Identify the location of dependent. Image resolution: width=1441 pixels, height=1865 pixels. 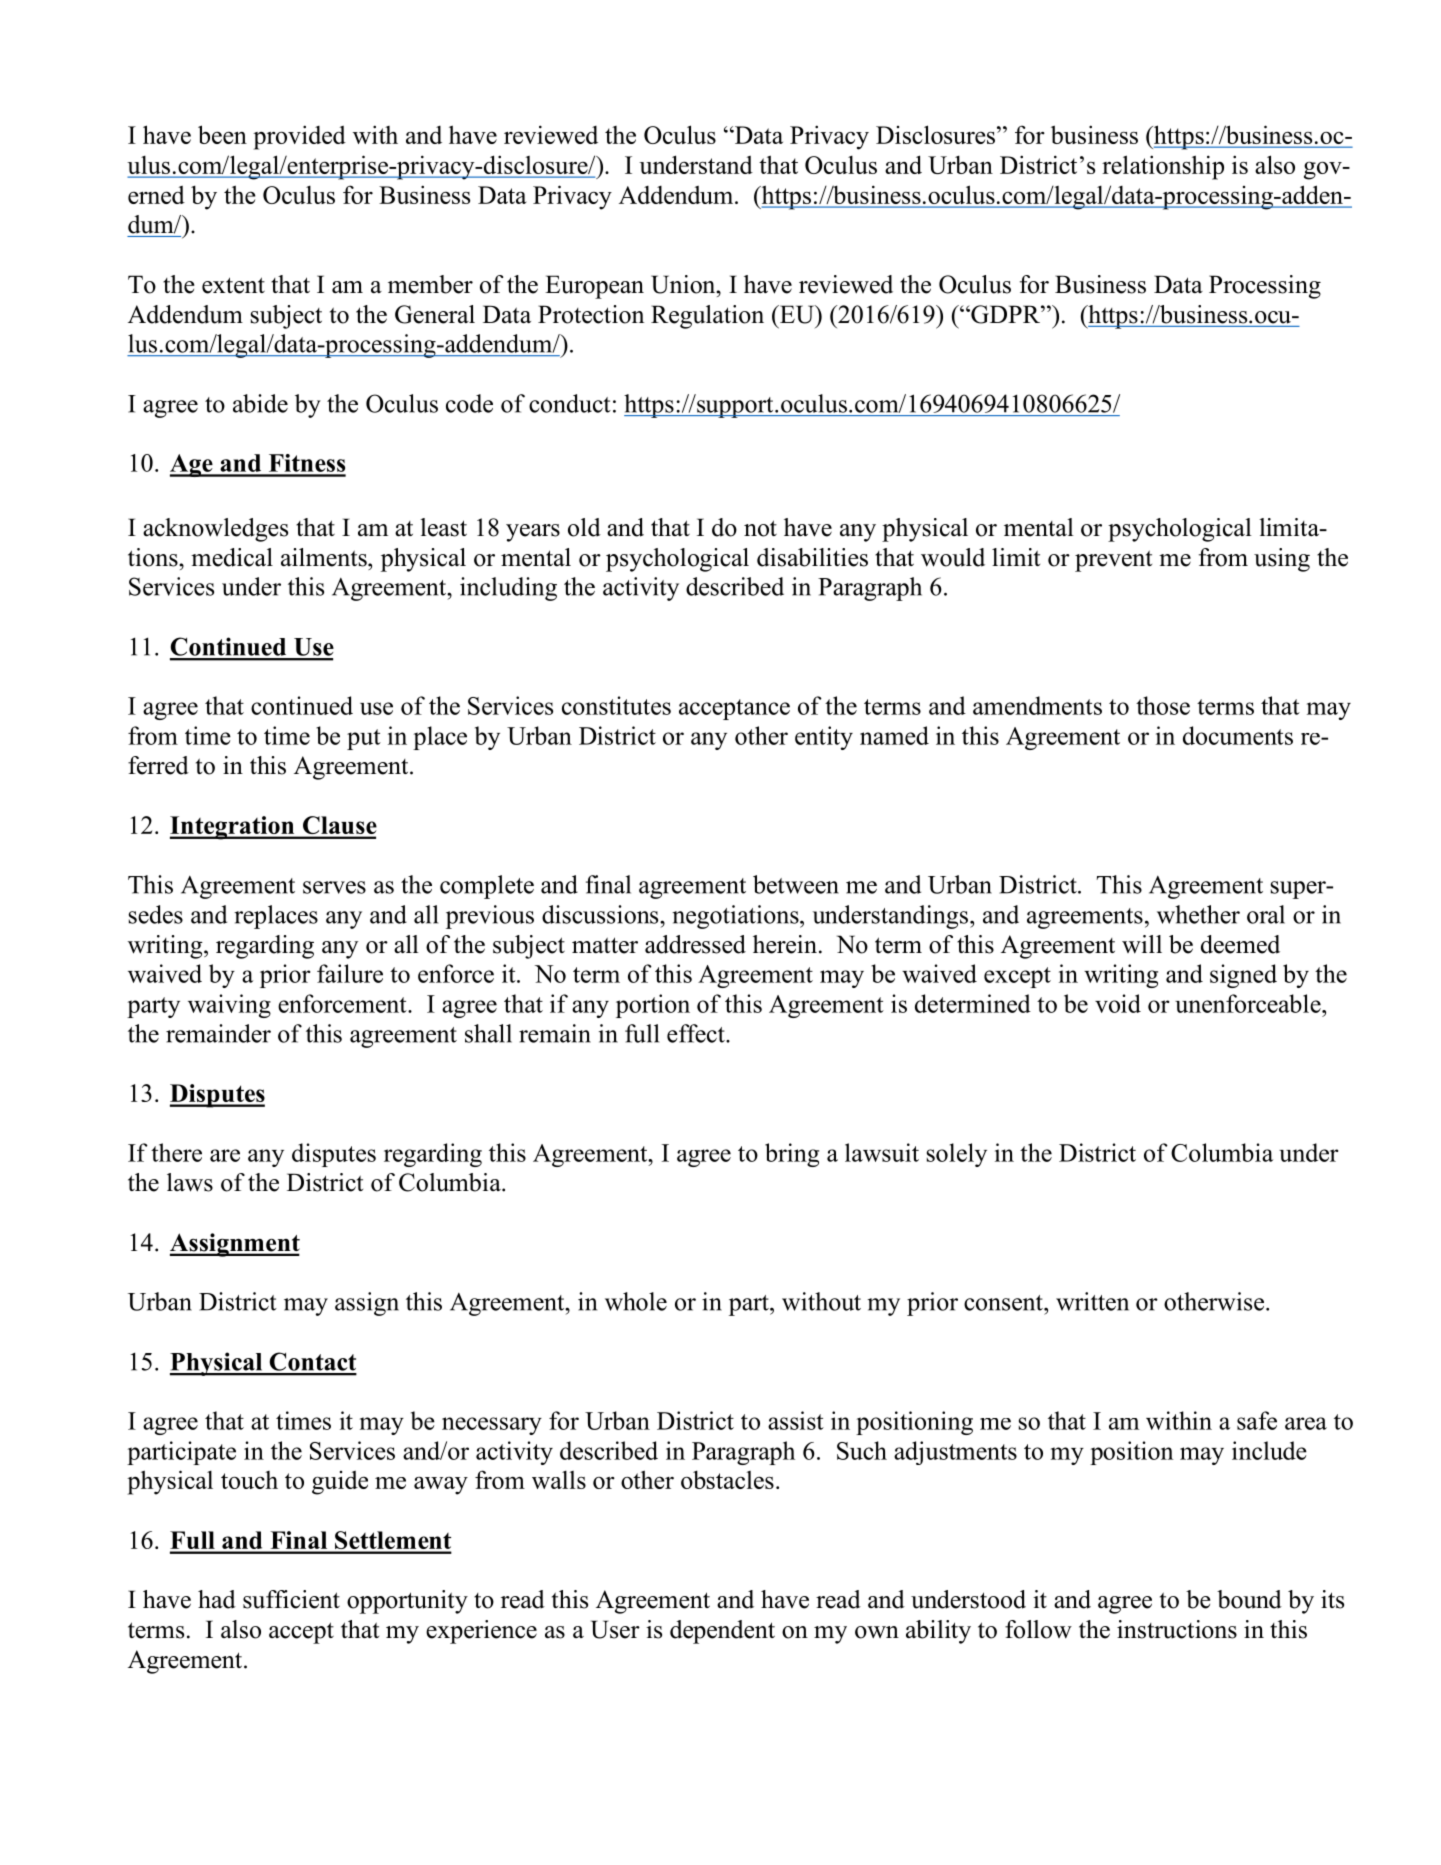
(722, 1632).
